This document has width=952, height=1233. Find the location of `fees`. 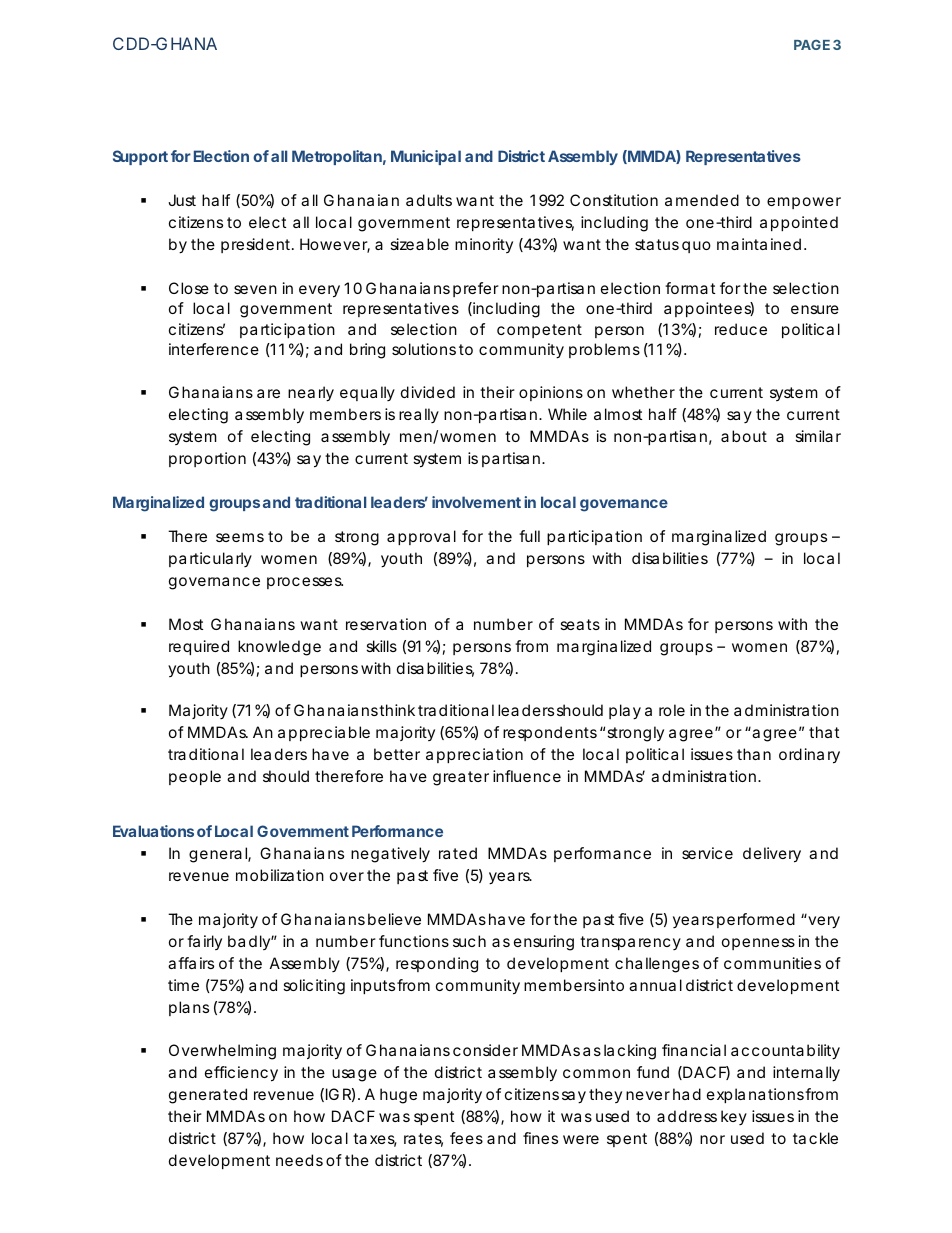

fees is located at coordinates (466, 1138).
